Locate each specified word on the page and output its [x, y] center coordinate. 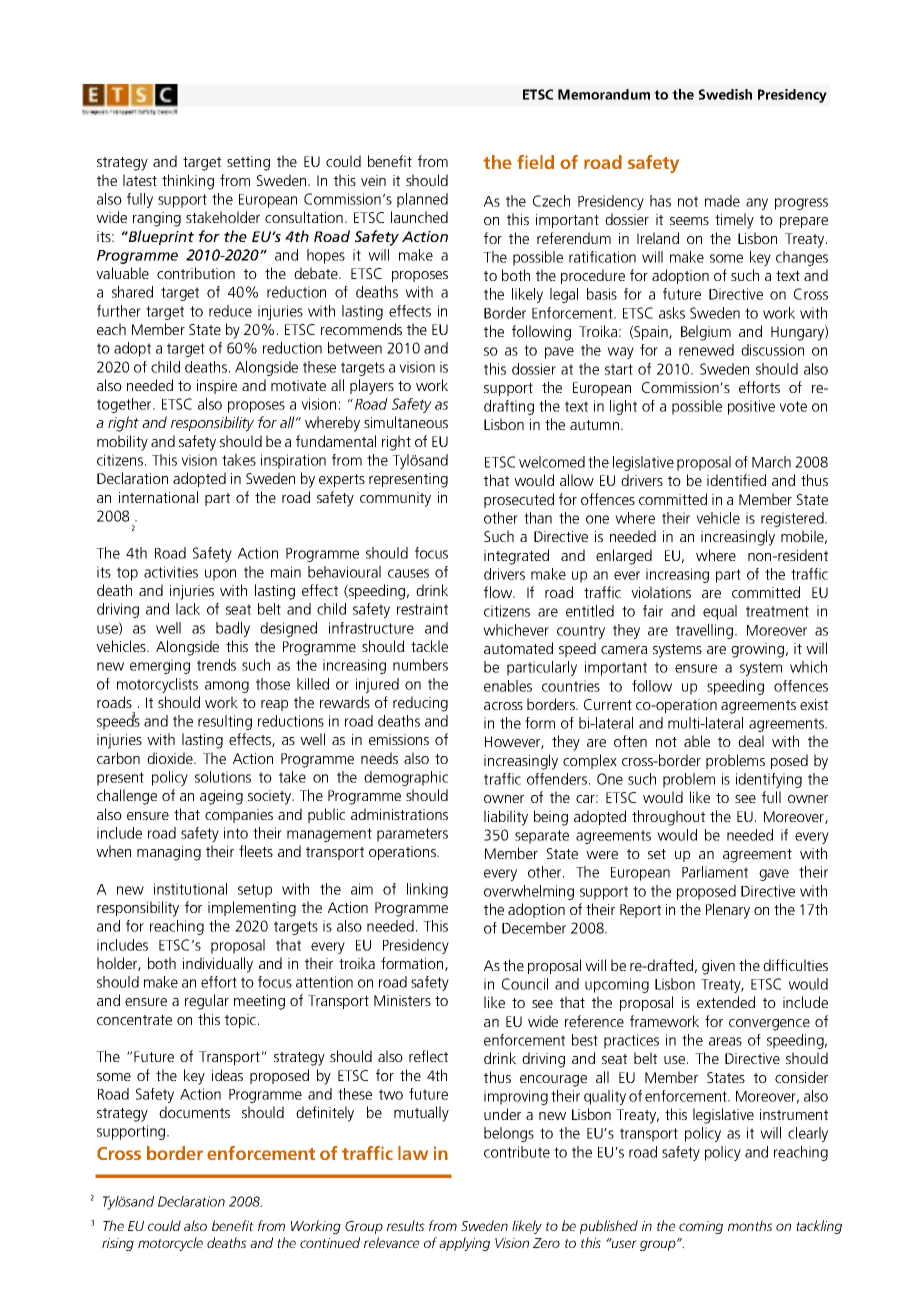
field [535, 162]
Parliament [715, 872]
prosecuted [519, 500]
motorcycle [170, 1244]
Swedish [725, 94]
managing [169, 853]
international [158, 497]
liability [506, 818]
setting [248, 163]
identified [736, 480]
